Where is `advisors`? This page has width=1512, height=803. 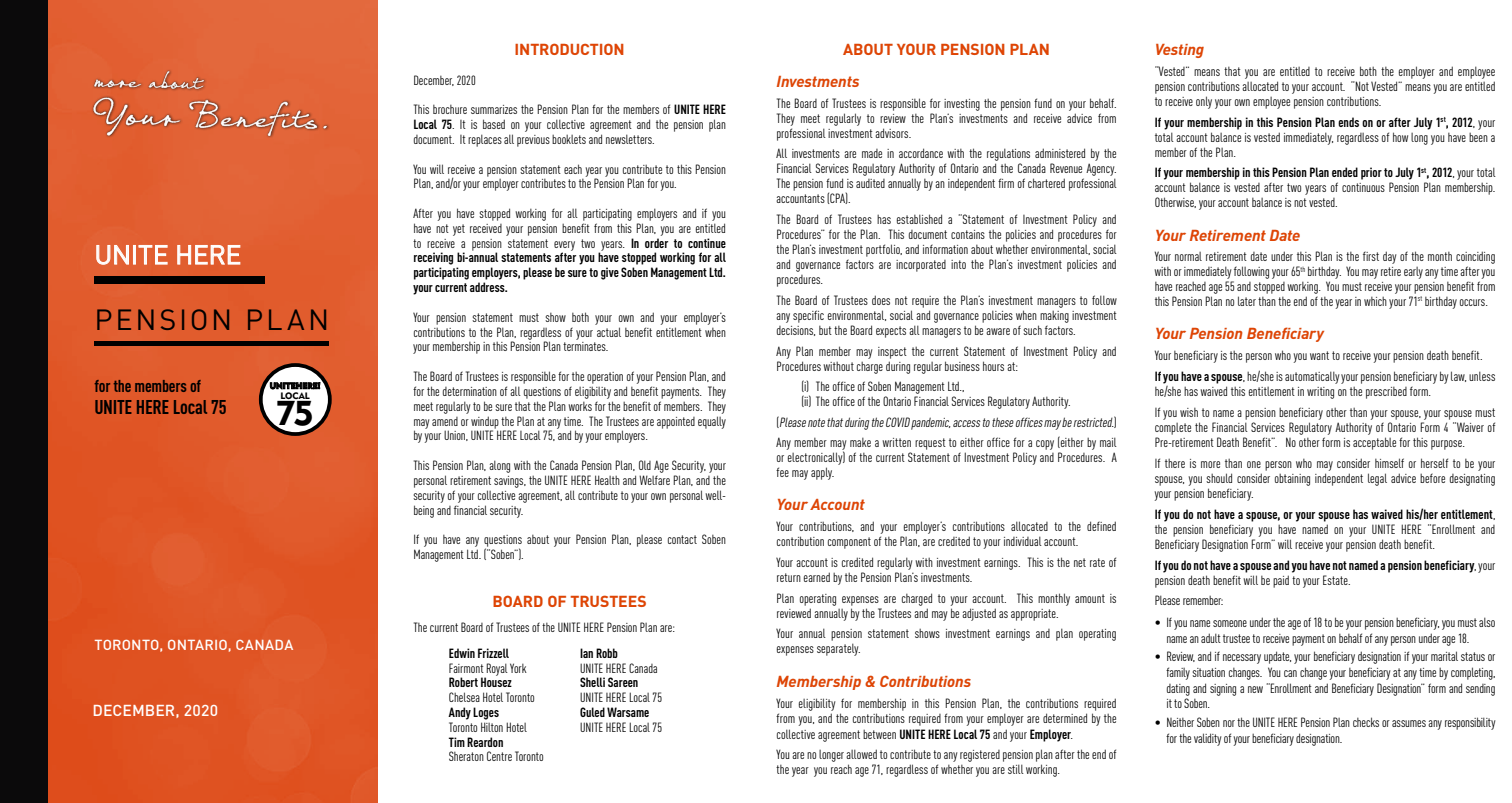 advisors is located at coordinates (893, 133).
